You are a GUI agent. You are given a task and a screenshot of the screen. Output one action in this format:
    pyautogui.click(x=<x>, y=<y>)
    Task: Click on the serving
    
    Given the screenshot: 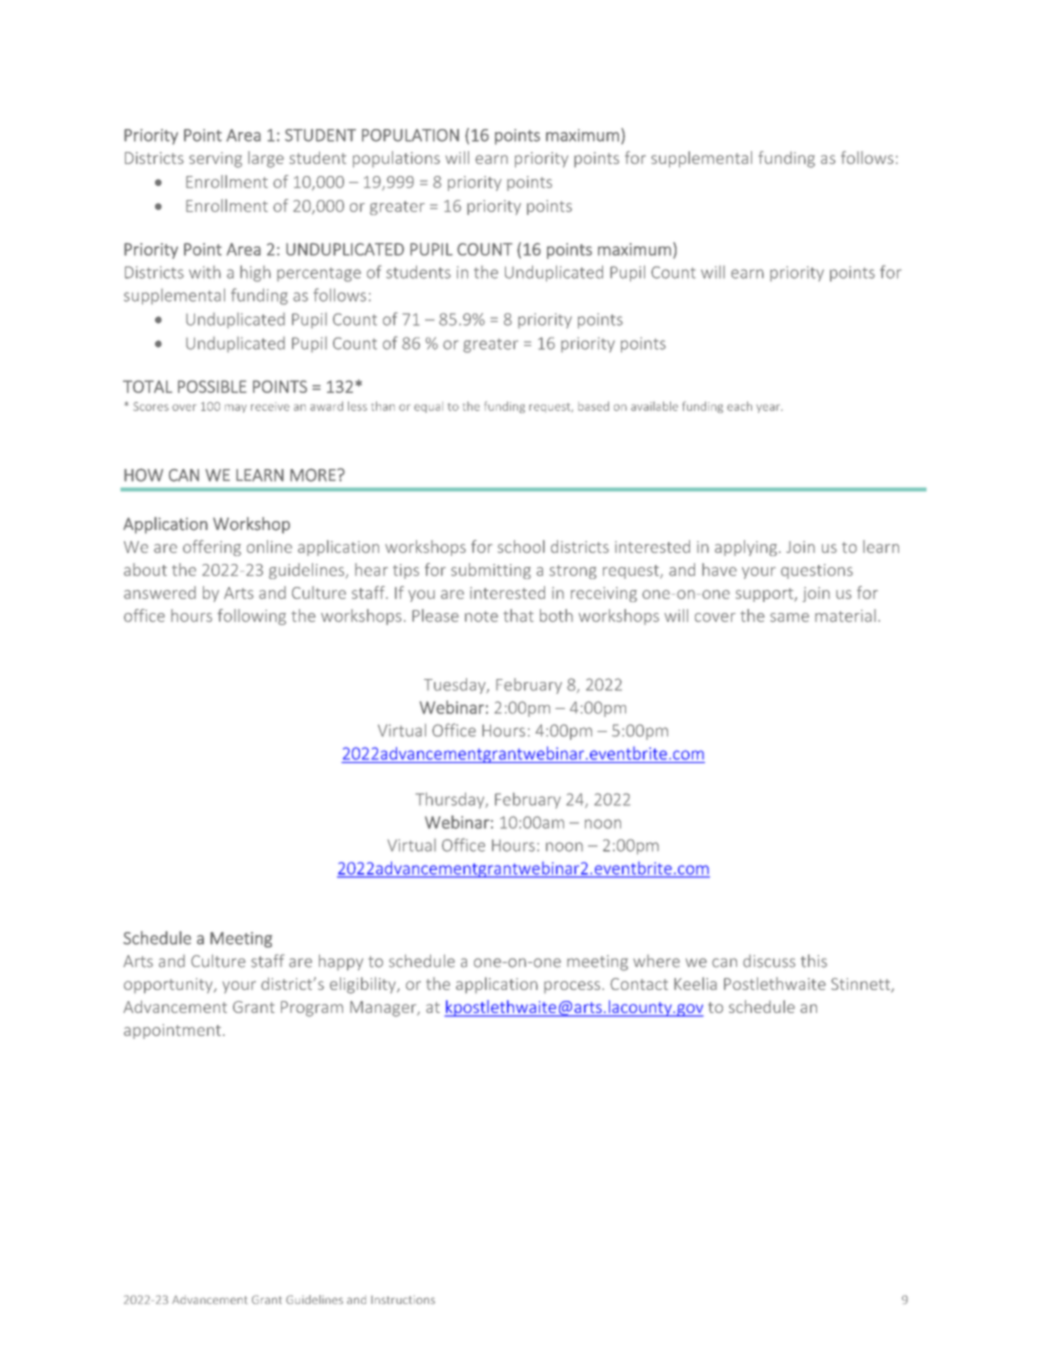 What is the action you would take?
    pyautogui.click(x=215, y=160)
